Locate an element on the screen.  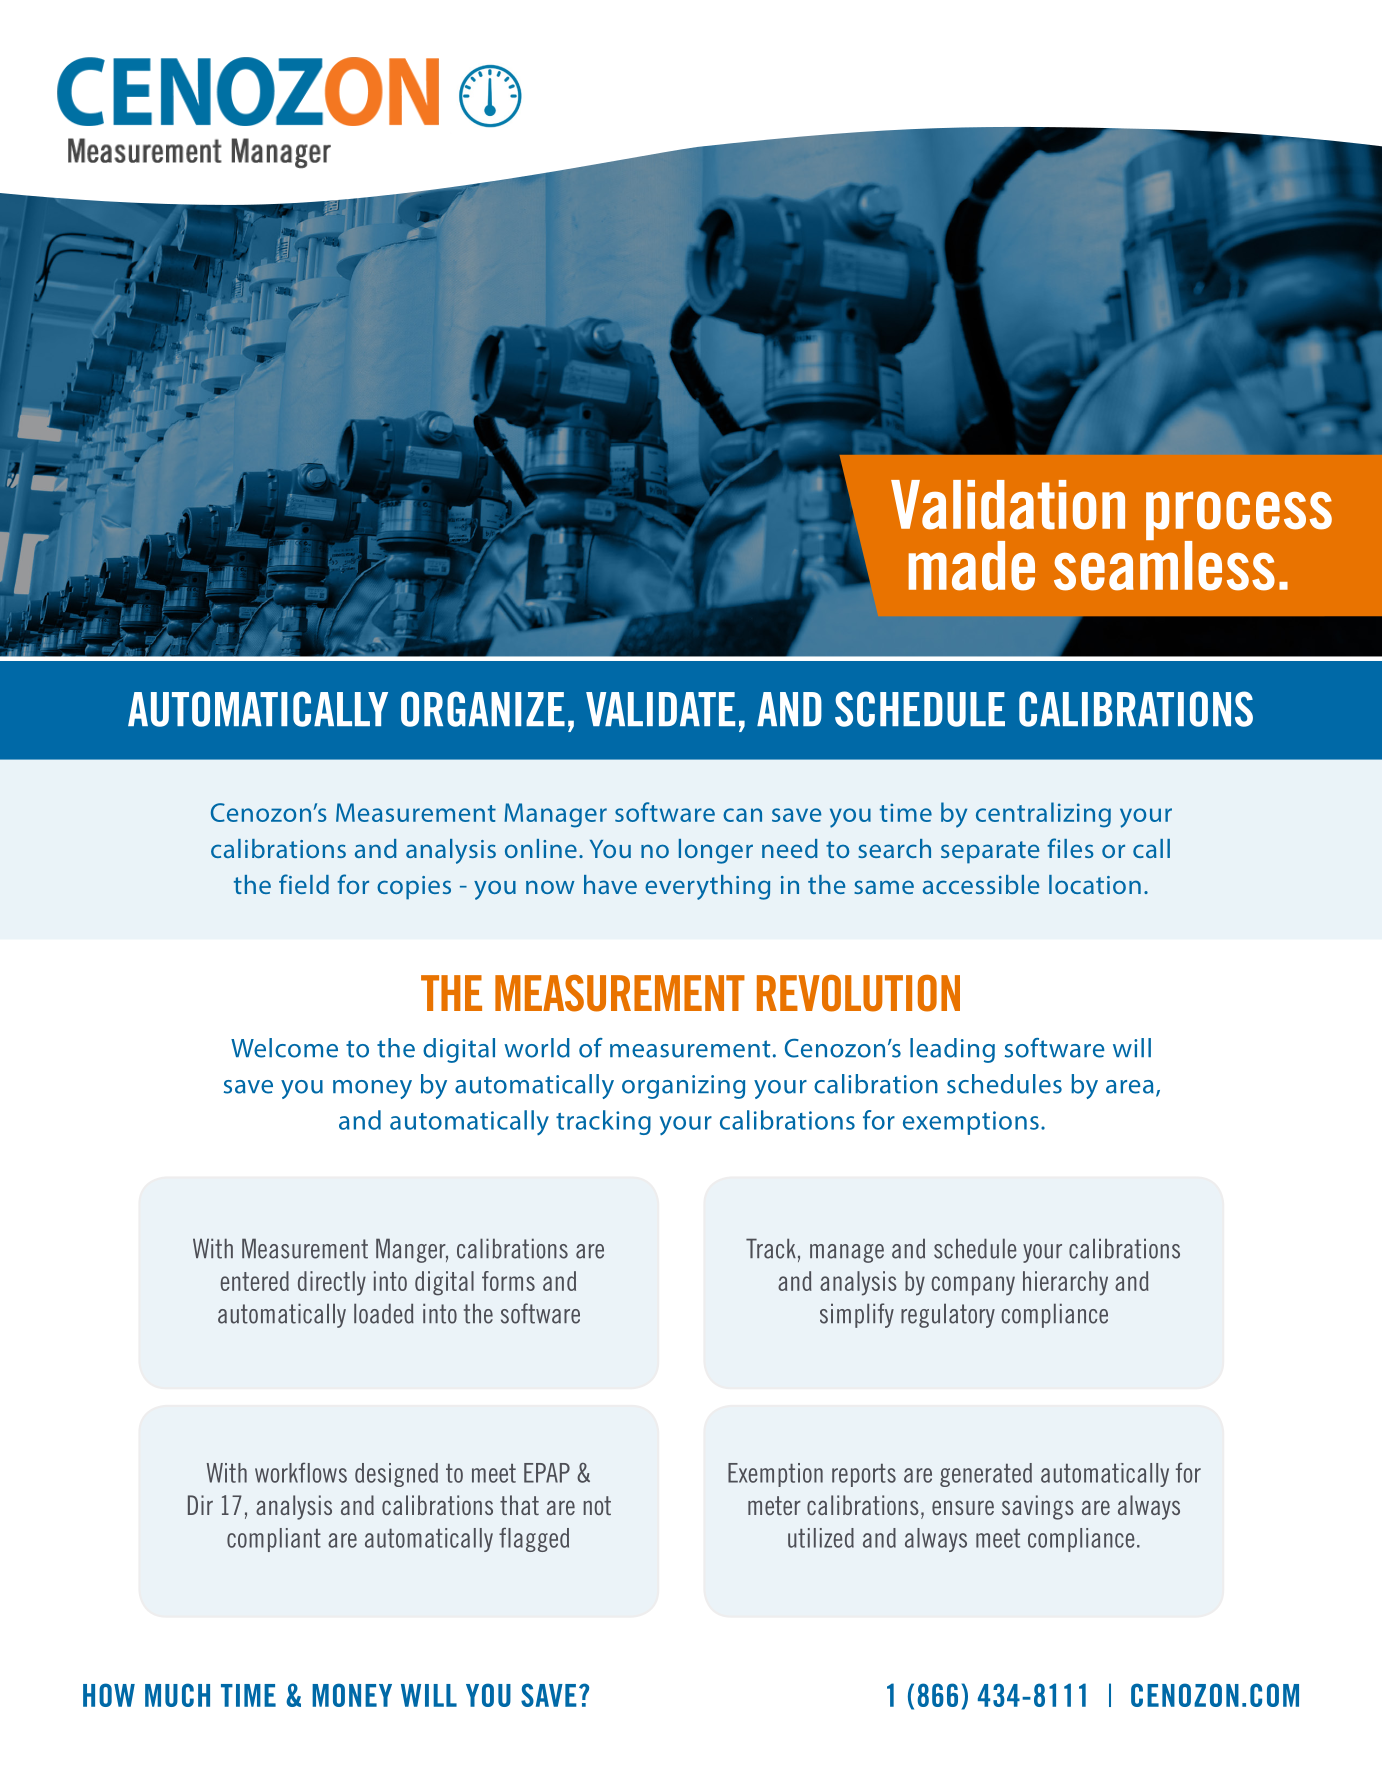
ORGANIZE is located at coordinates (483, 709).
